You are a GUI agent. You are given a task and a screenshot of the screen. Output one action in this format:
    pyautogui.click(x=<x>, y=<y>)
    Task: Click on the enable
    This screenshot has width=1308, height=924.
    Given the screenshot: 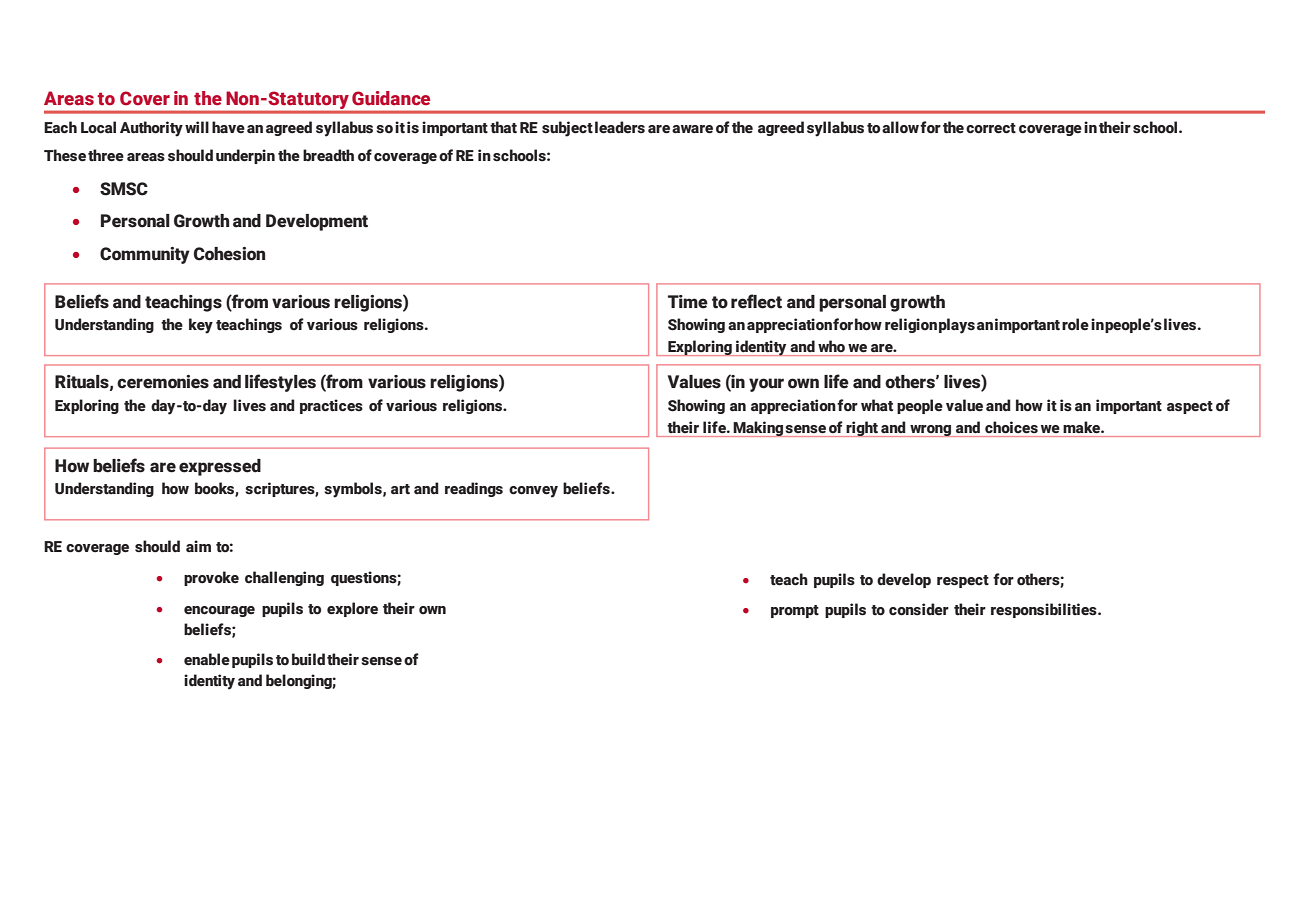 What is the action you would take?
    pyautogui.click(x=207, y=659)
